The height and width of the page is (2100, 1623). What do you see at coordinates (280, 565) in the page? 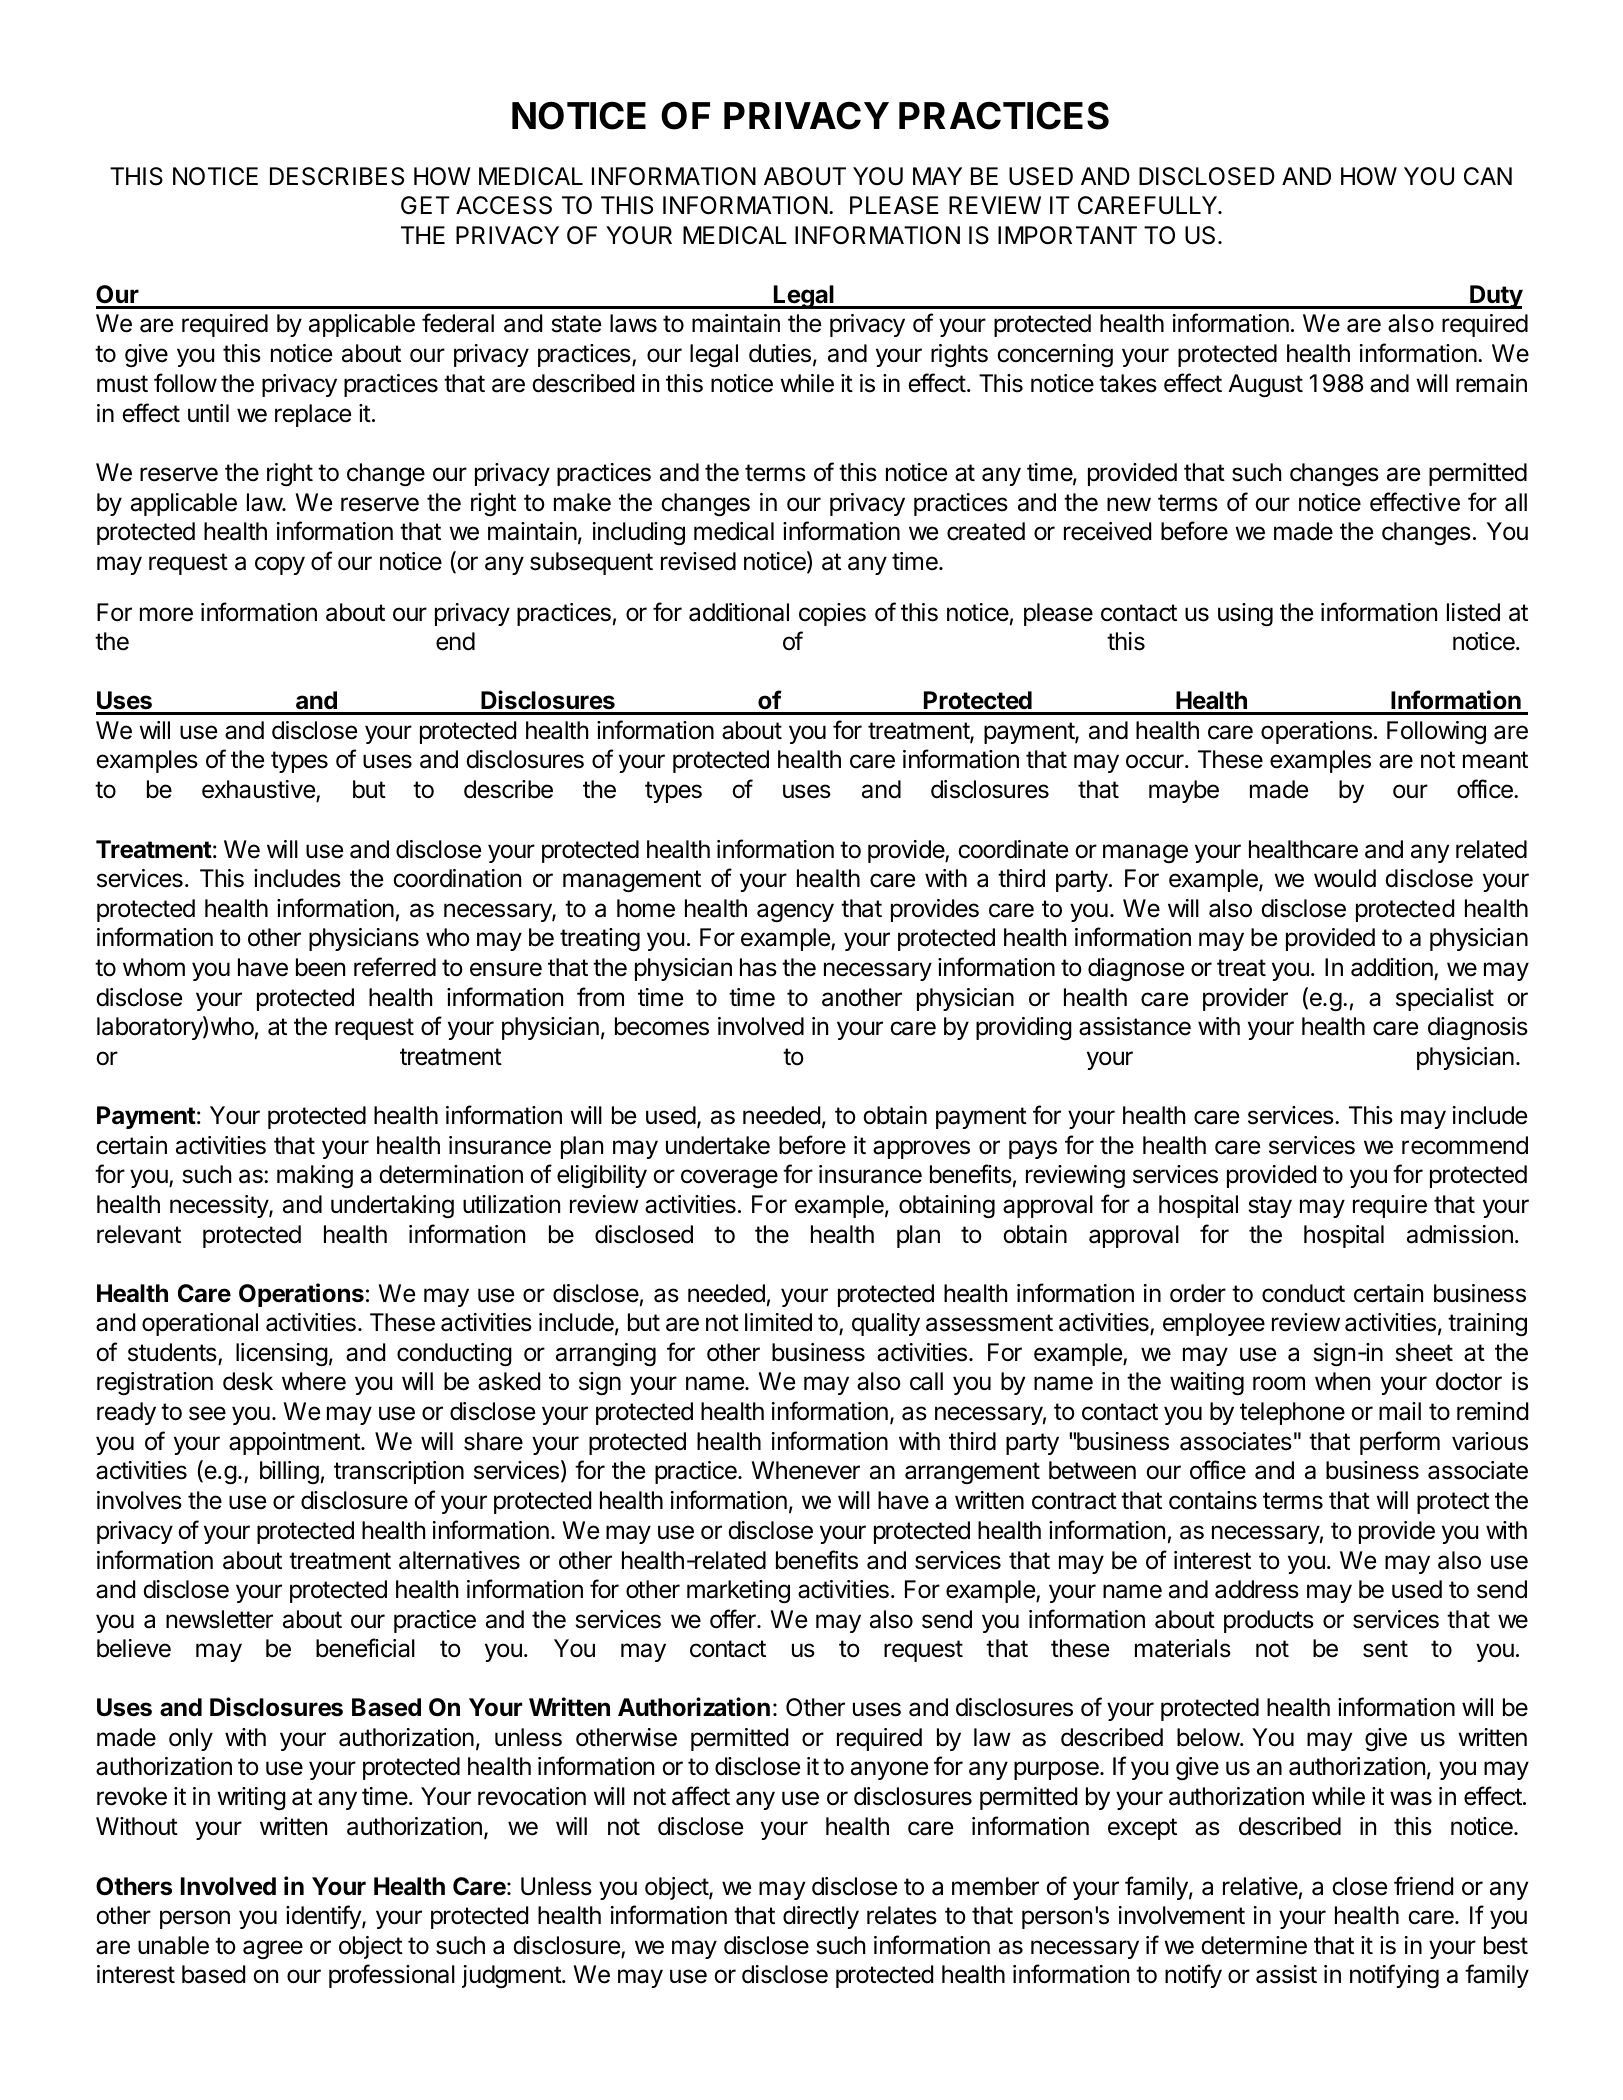
I see `copy` at bounding box center [280, 565].
